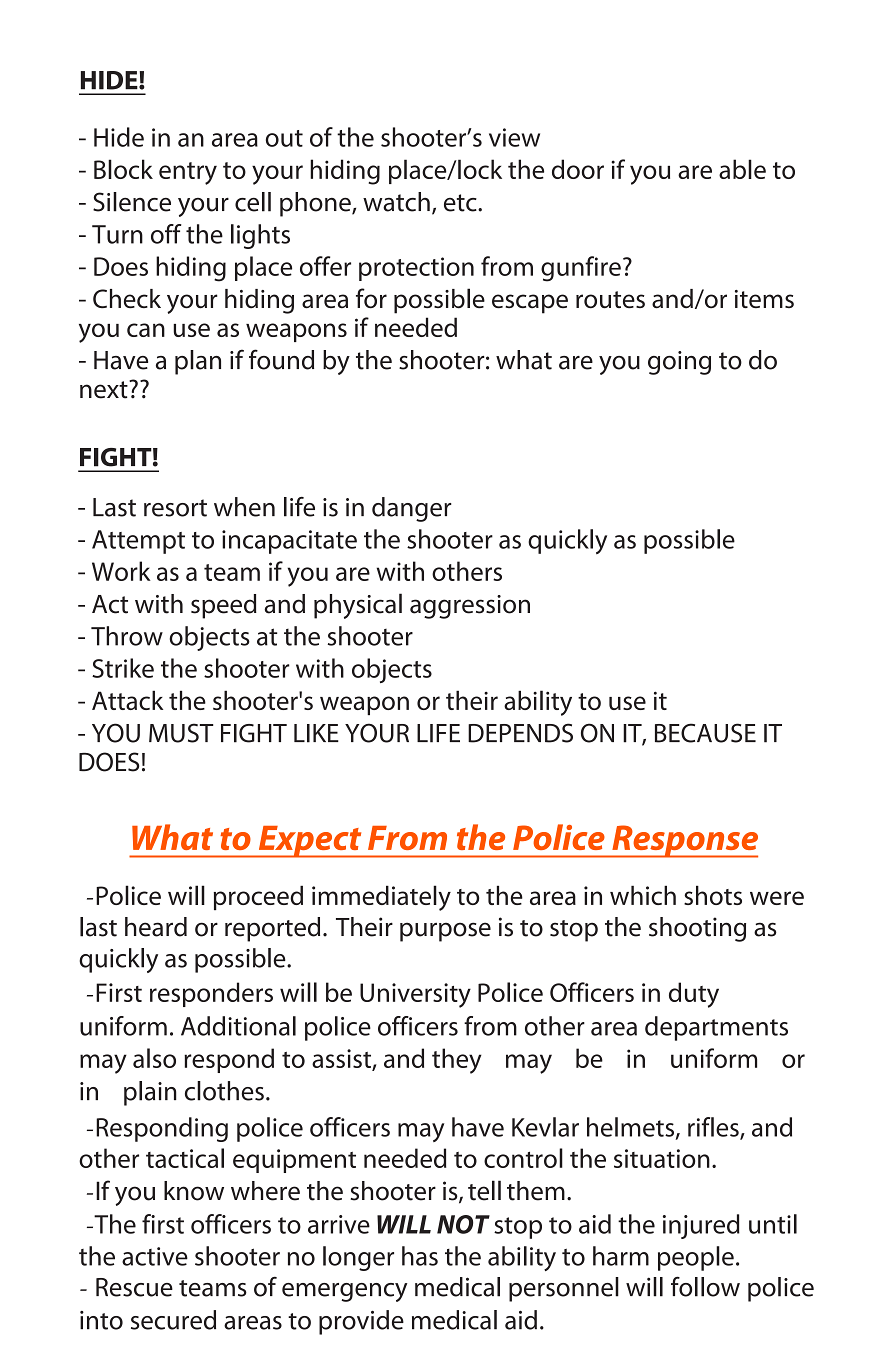 The image size is (887, 1372). I want to click on has, so click(420, 1256).
